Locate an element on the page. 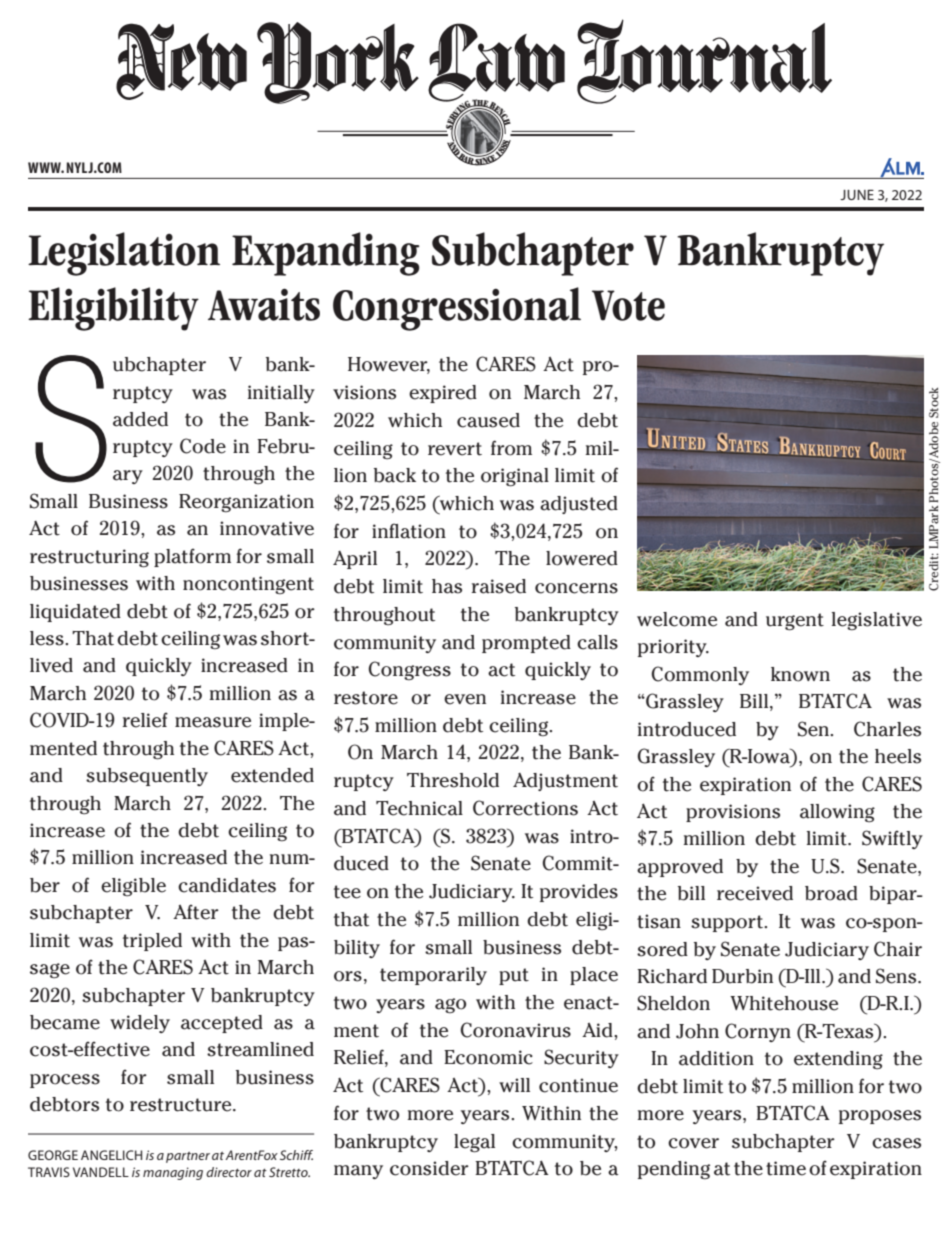  Corrections is located at coordinates (525, 808).
